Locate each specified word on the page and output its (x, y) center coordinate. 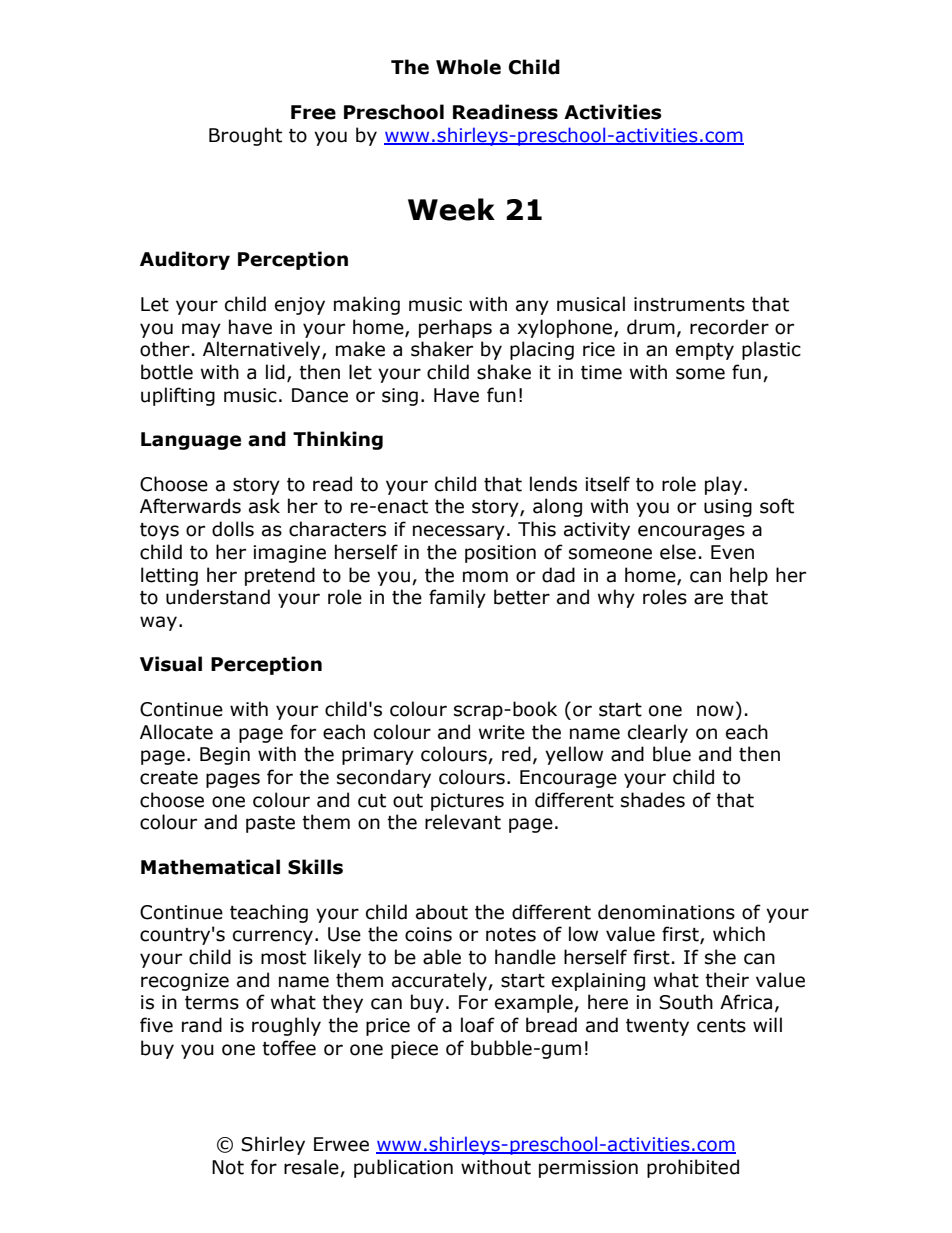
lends (553, 484)
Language (191, 441)
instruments (689, 304)
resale (312, 1168)
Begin (225, 756)
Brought (245, 136)
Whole (468, 67)
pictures (467, 802)
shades (653, 800)
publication (403, 1168)
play (723, 485)
